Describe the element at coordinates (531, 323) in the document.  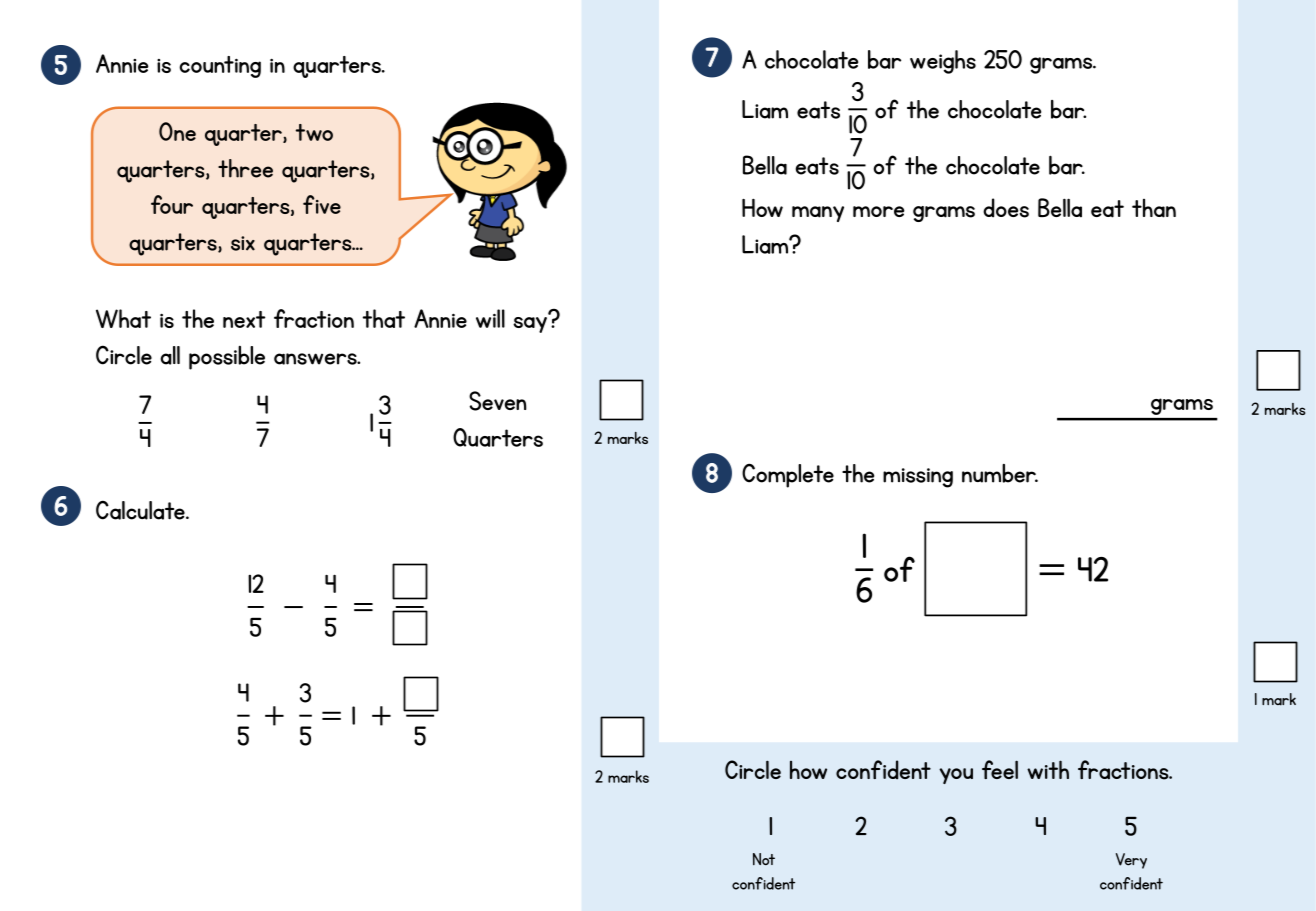
I see `say` at that location.
